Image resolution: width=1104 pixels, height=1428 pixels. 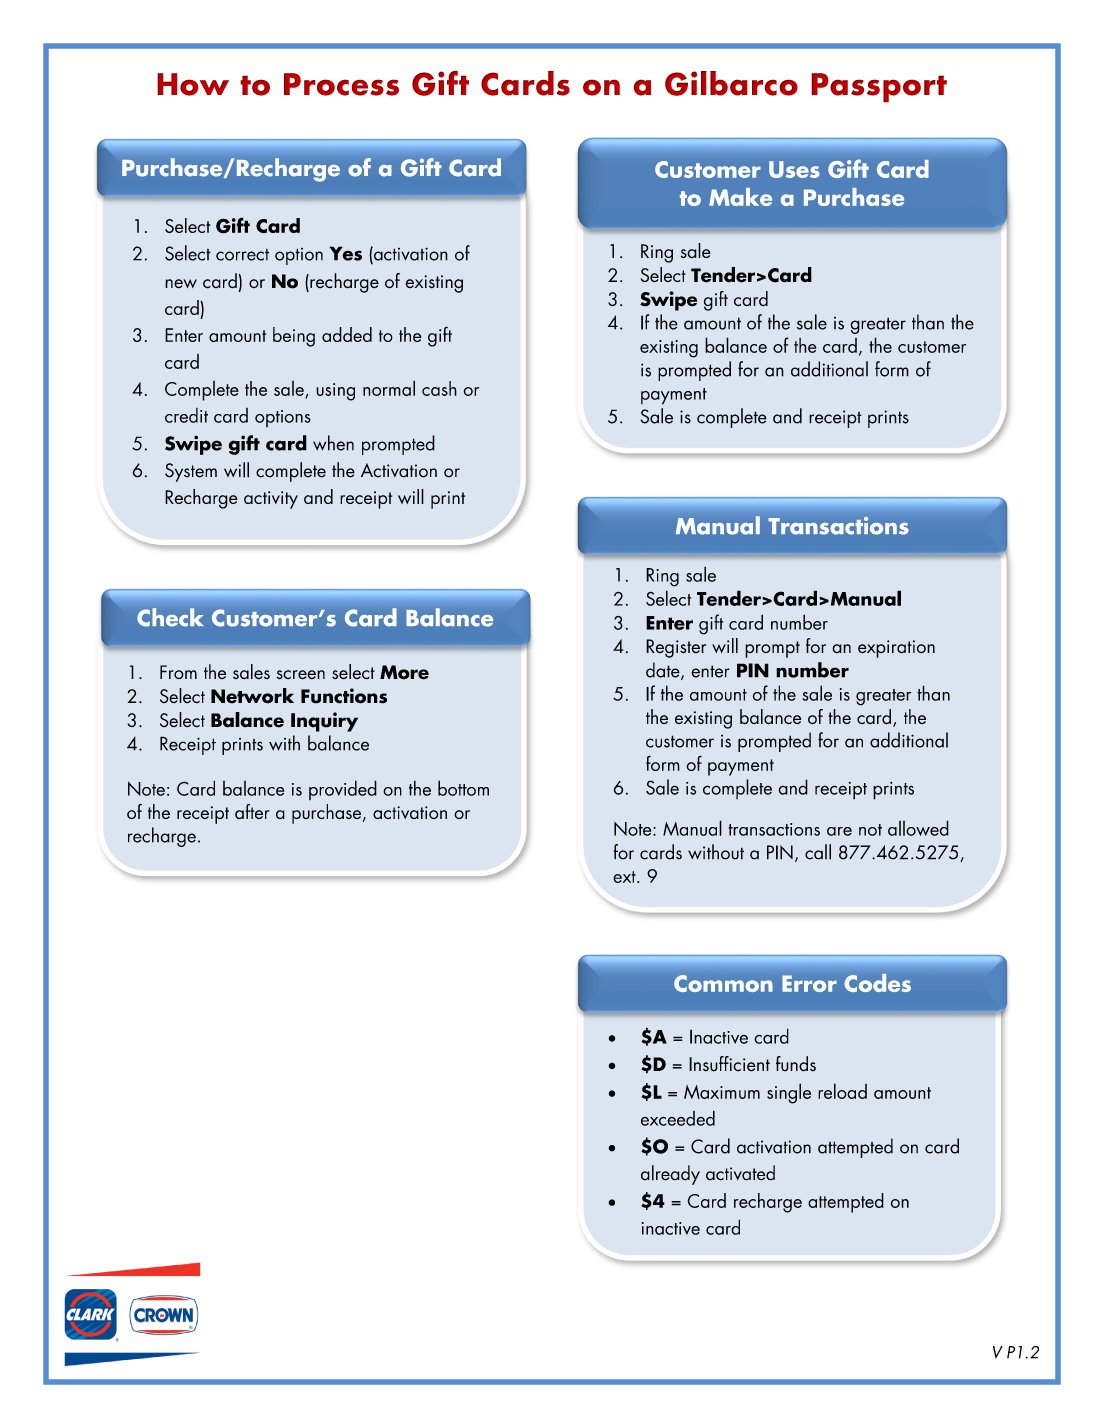 I want to click on Process, so click(x=341, y=84).
